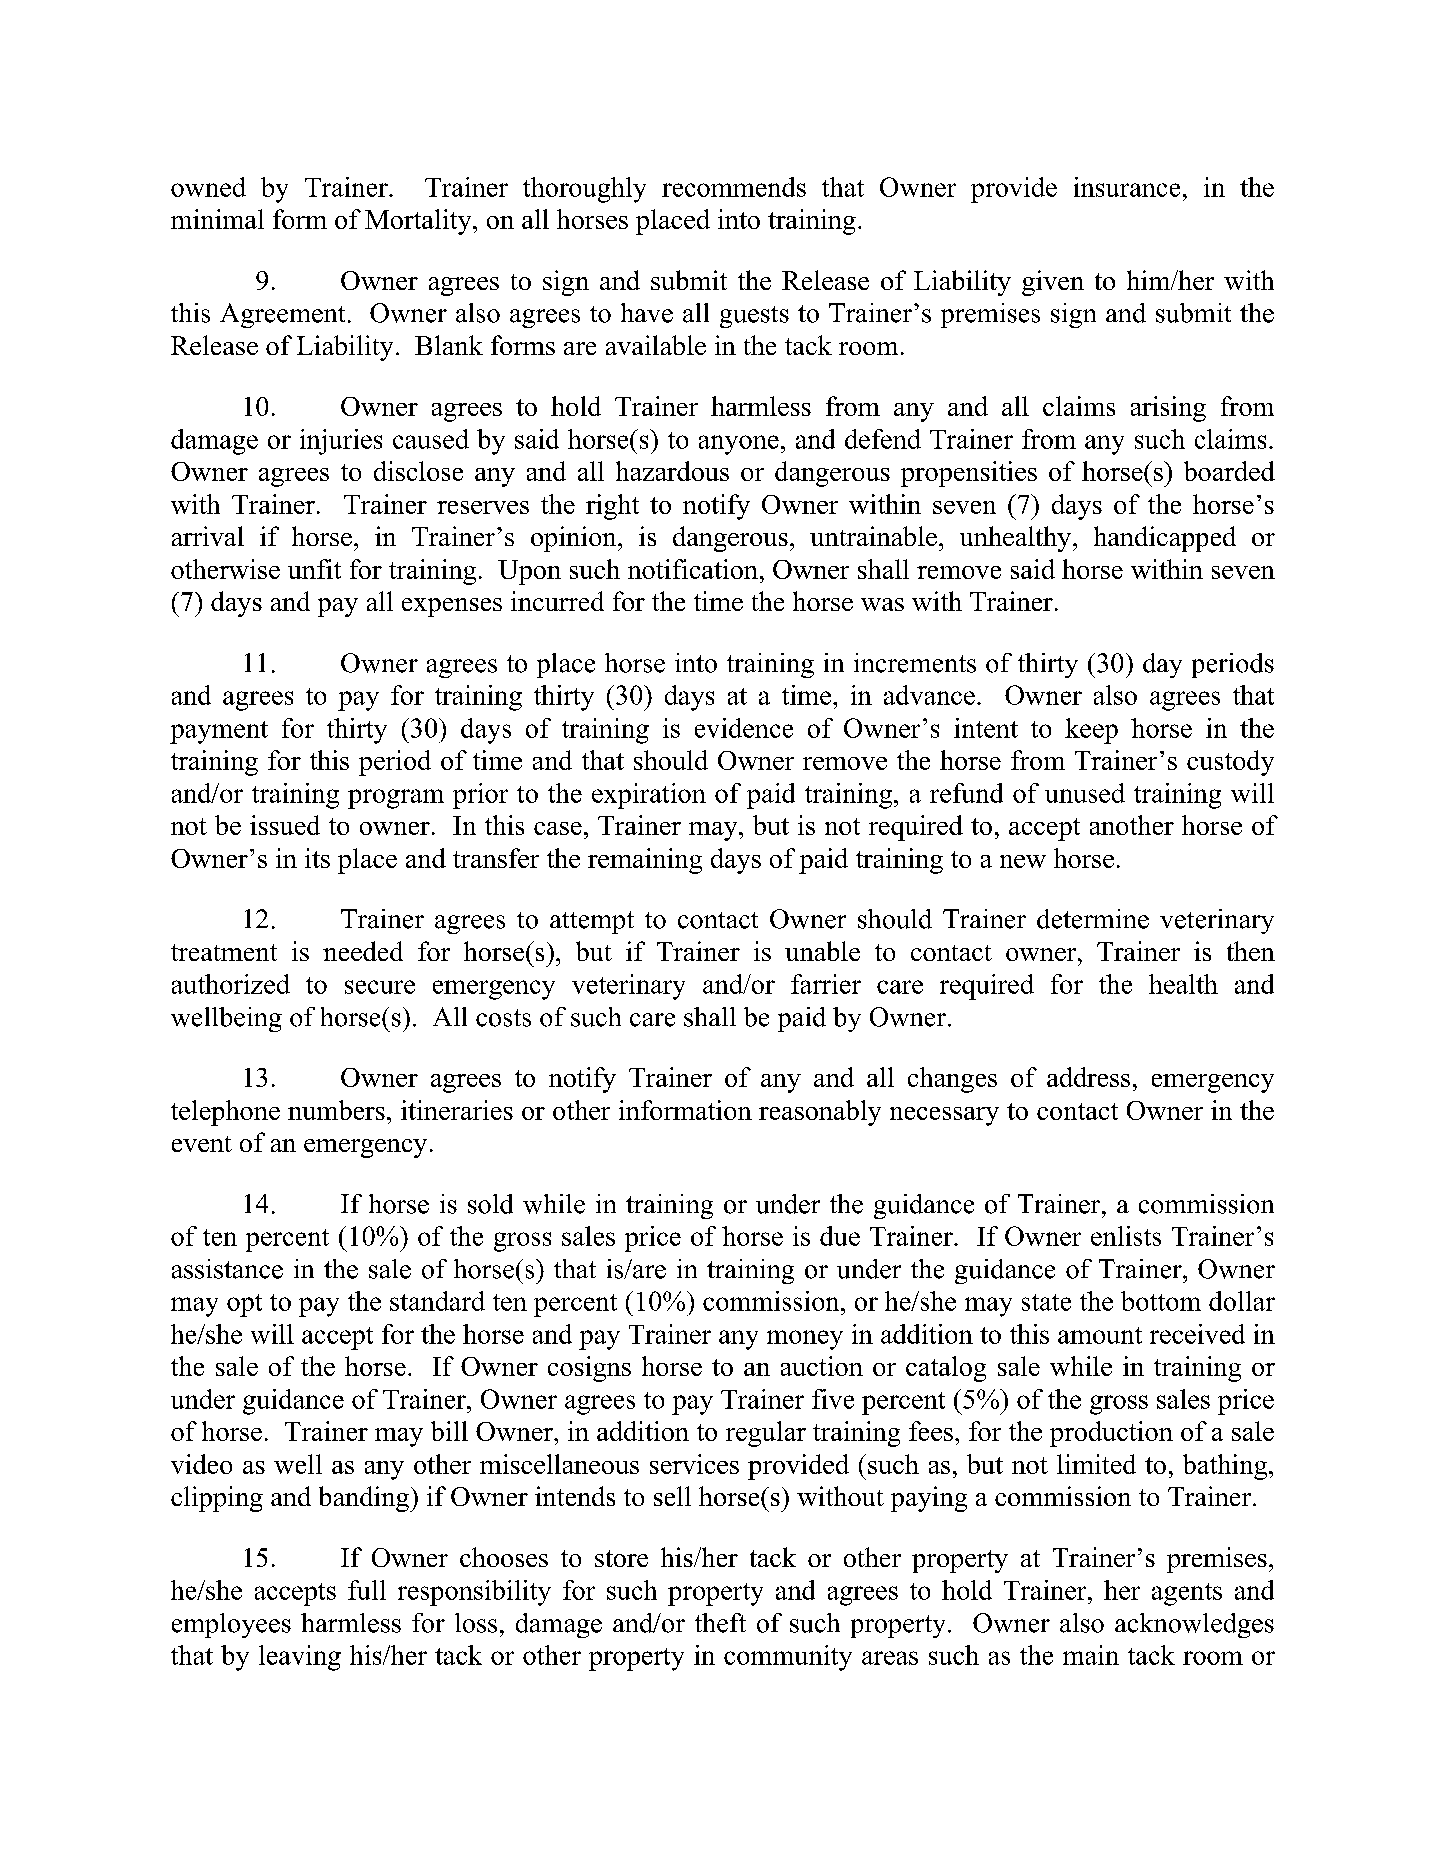 The height and width of the document is (1869, 1444). What do you see at coordinates (419, 222) in the document?
I see `Mortality` at bounding box center [419, 222].
